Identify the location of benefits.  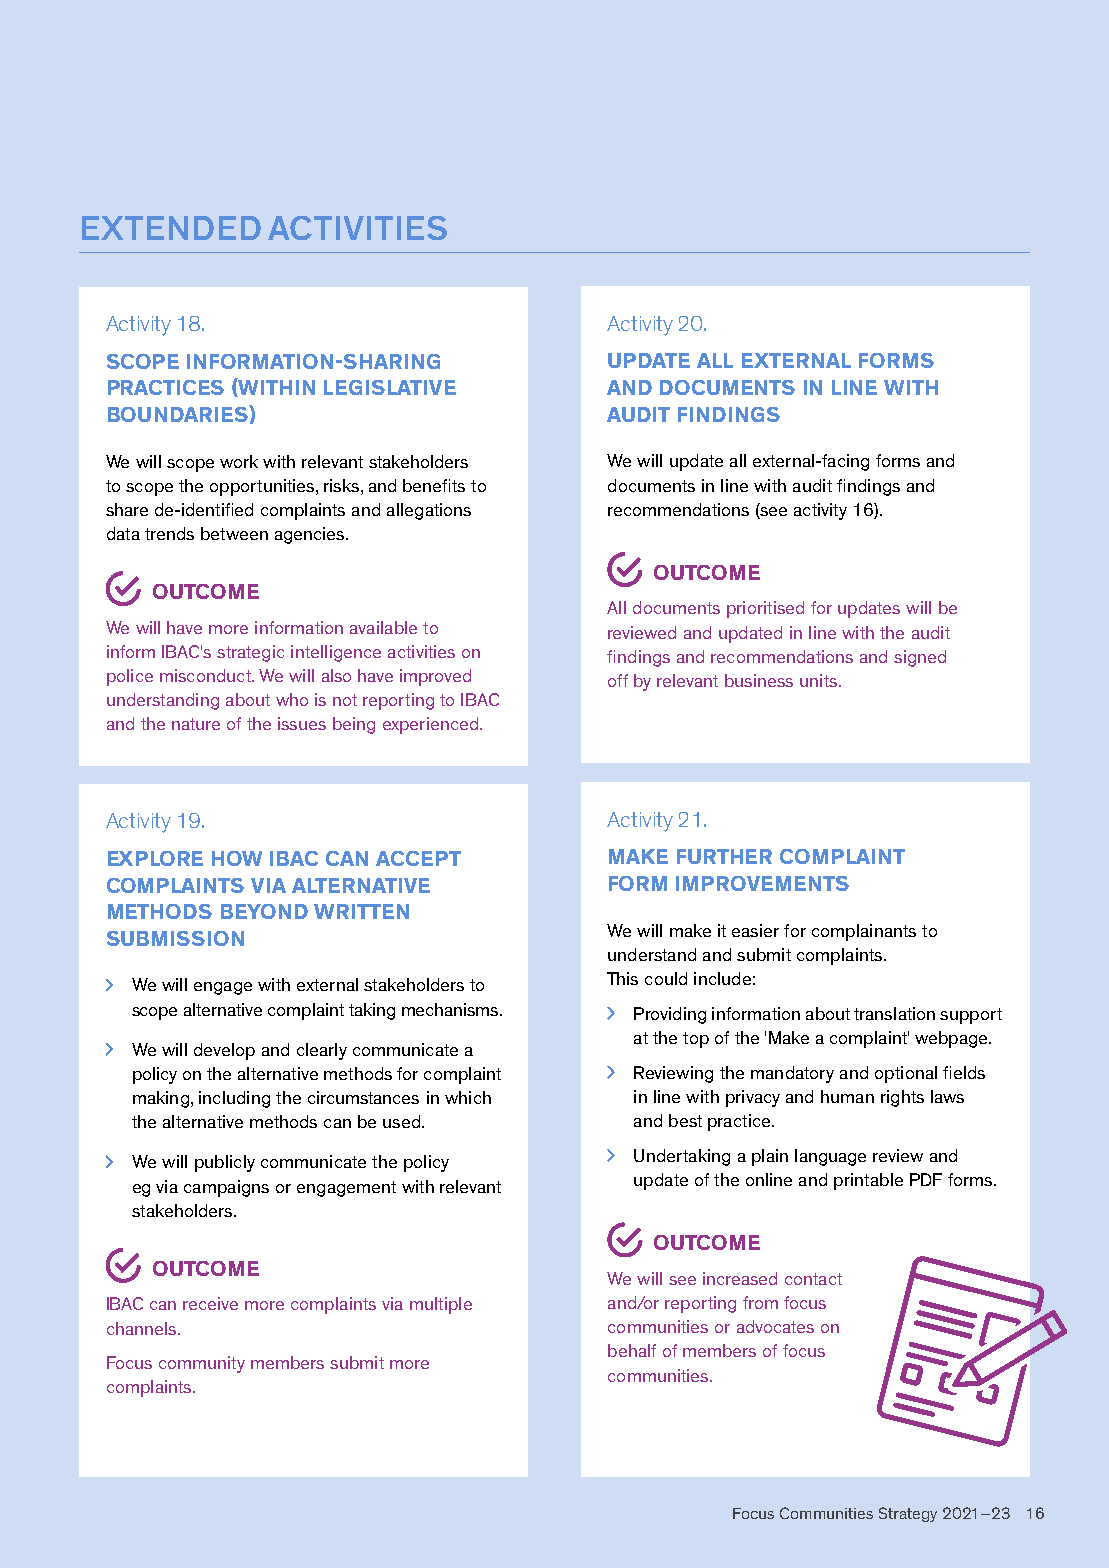
(434, 485).
